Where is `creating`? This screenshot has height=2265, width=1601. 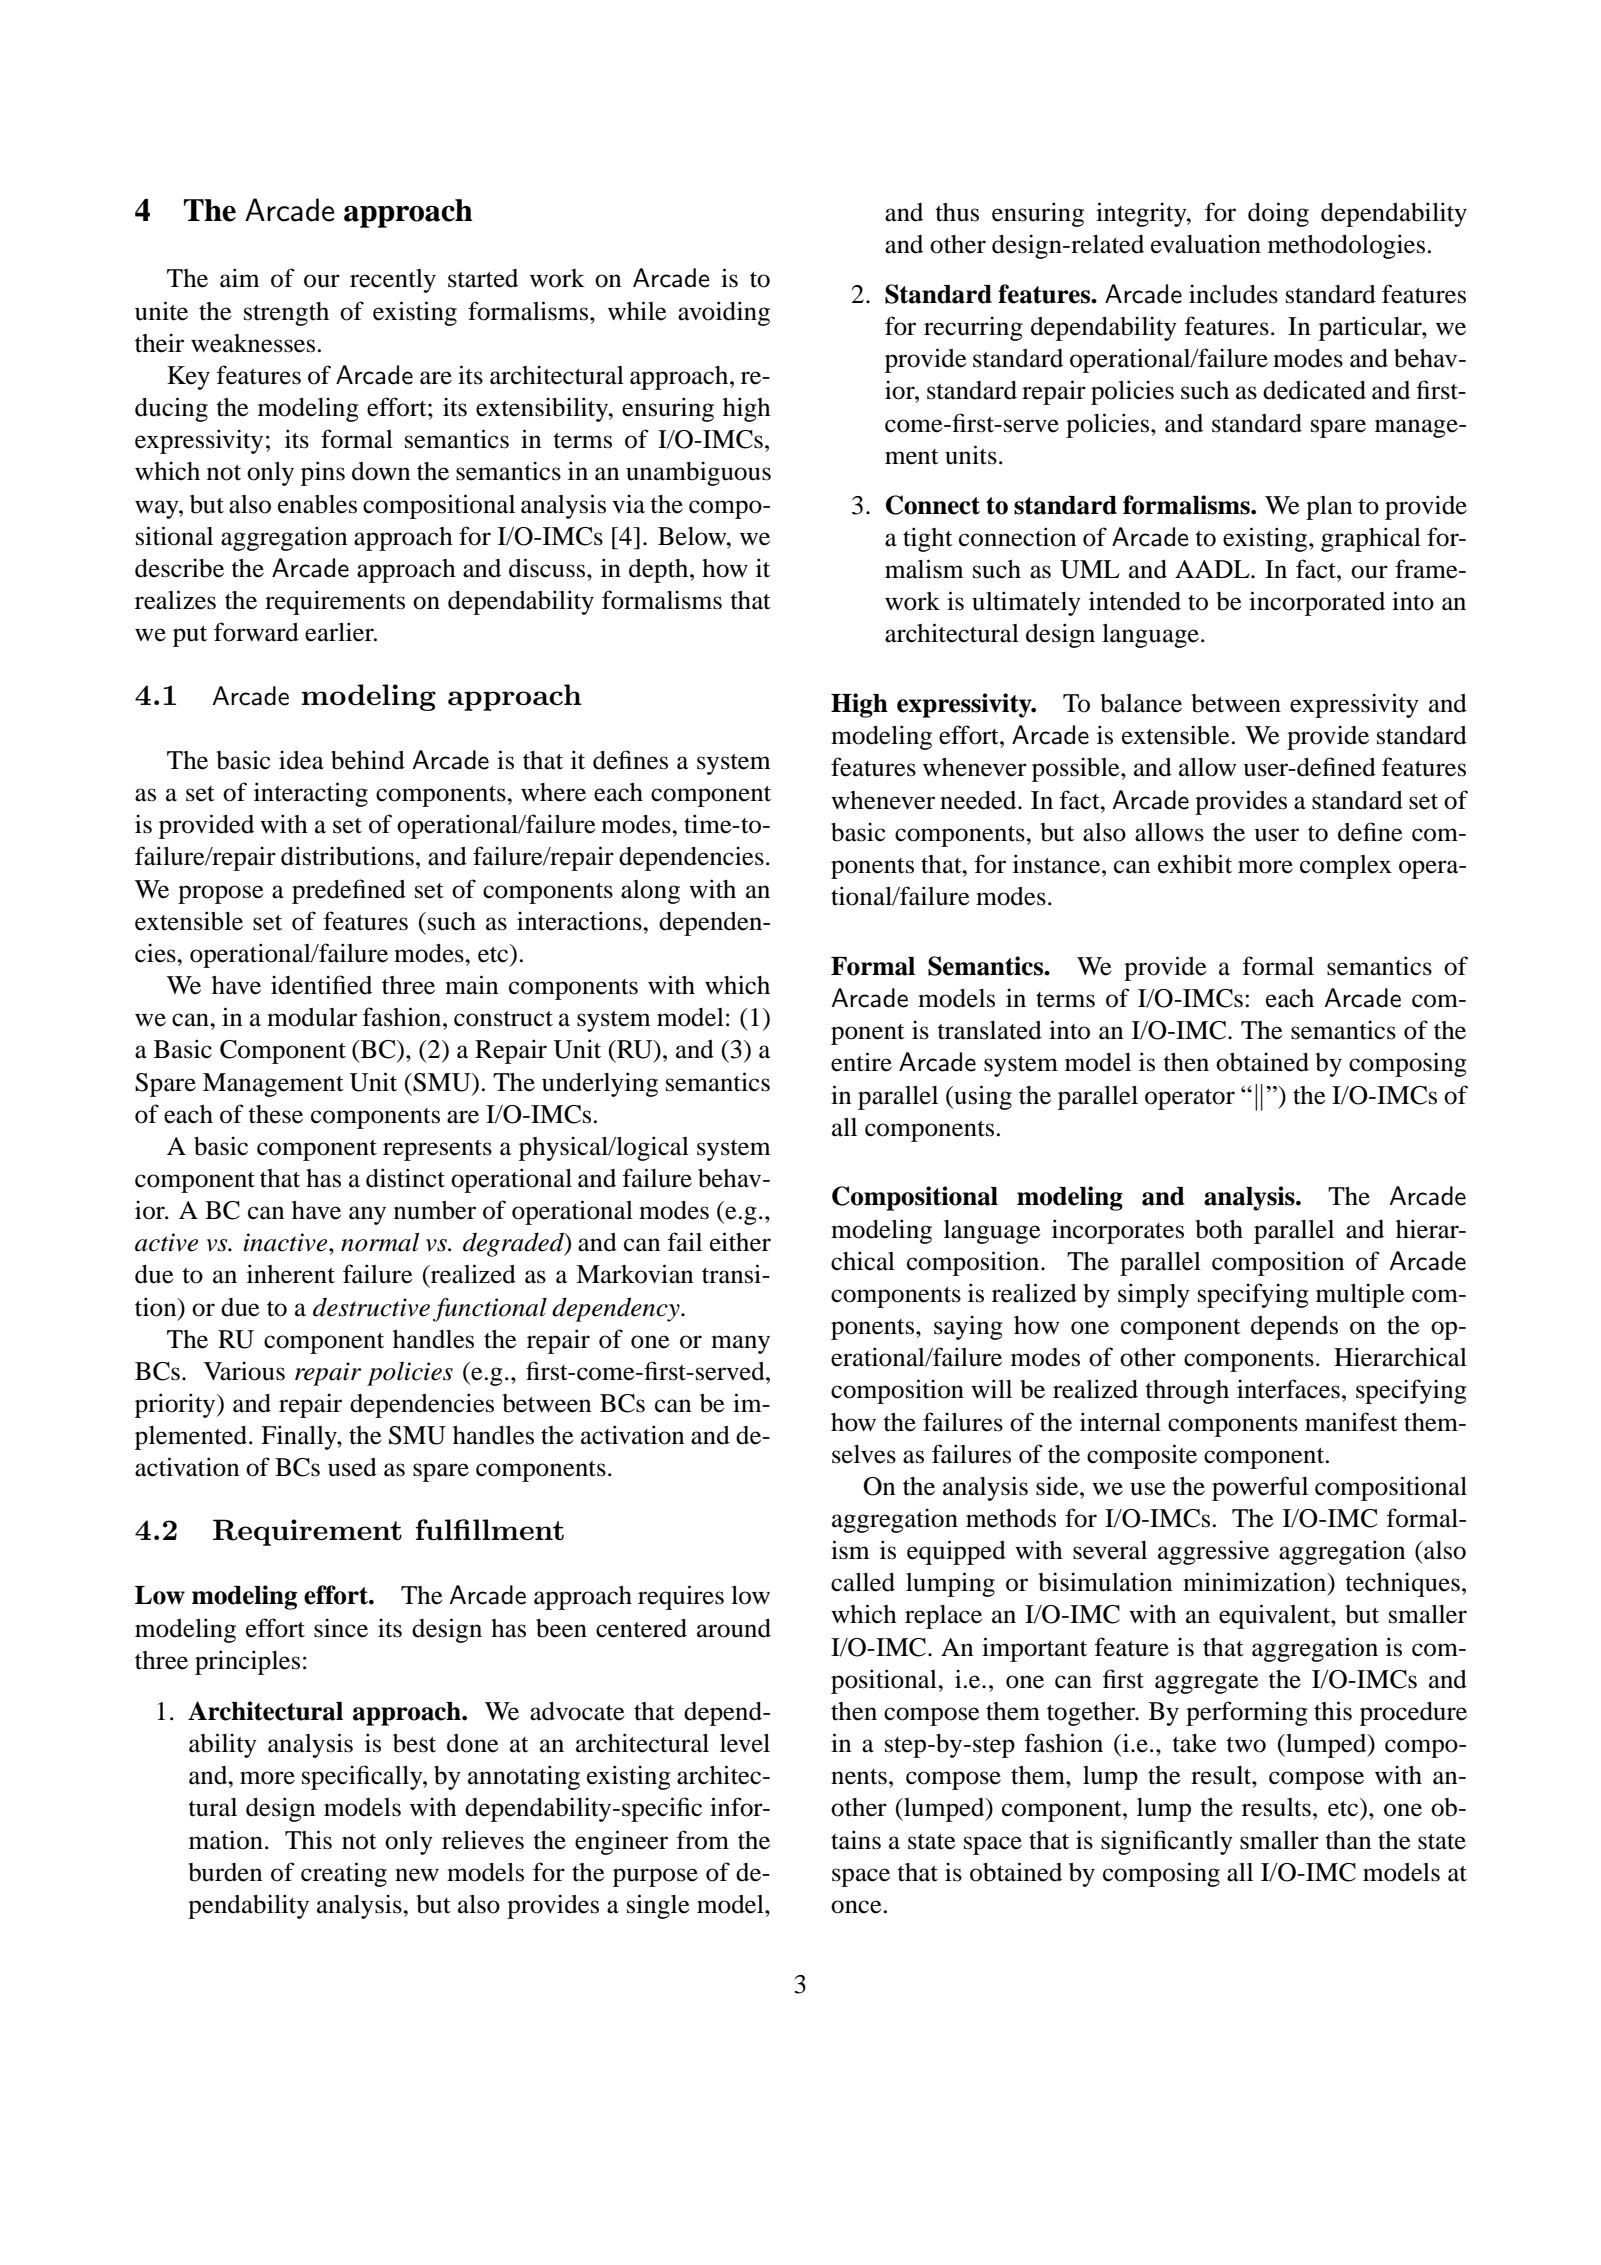
creating is located at coordinates (344, 1874).
